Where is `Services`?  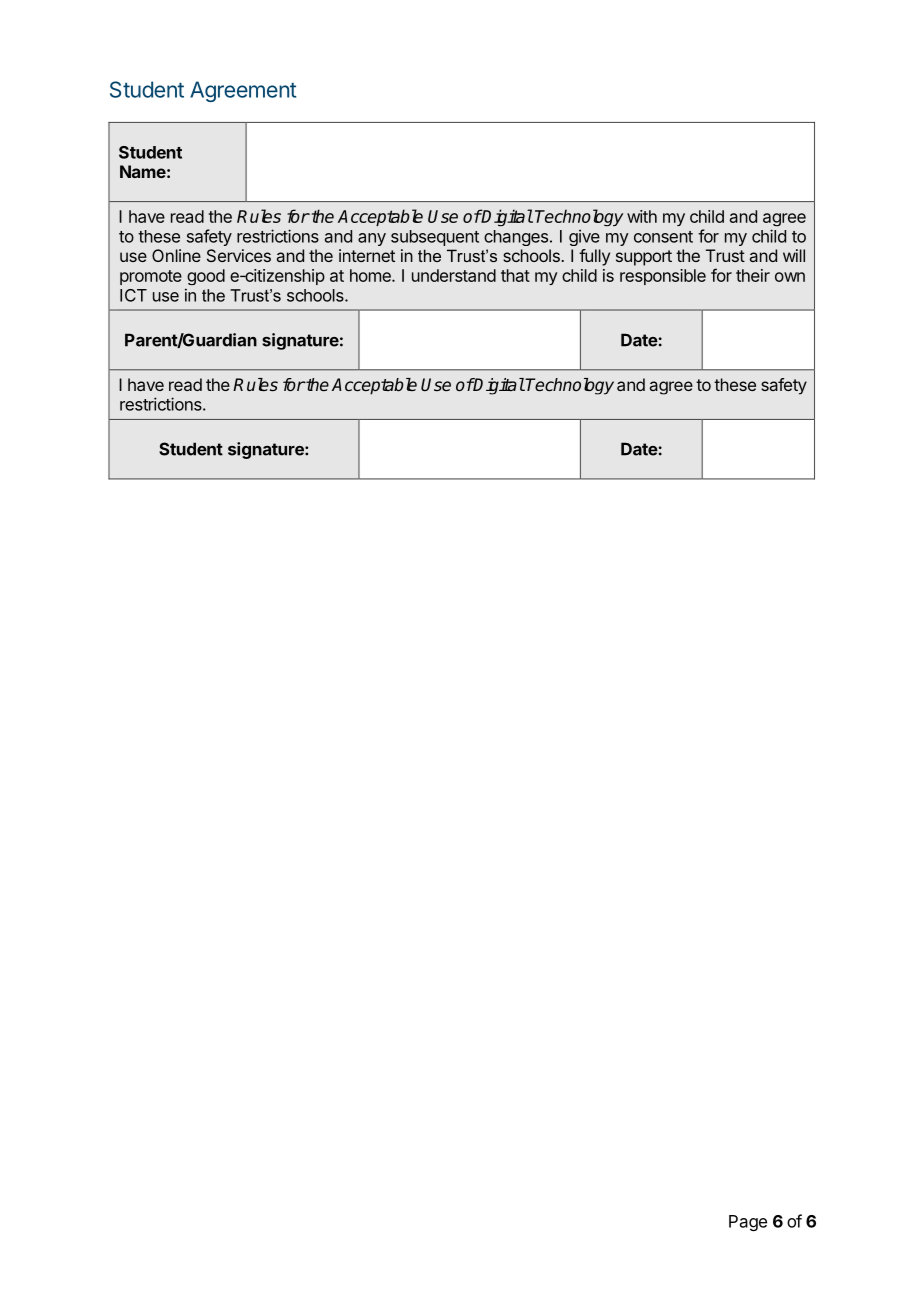
Services is located at coordinates (239, 255).
